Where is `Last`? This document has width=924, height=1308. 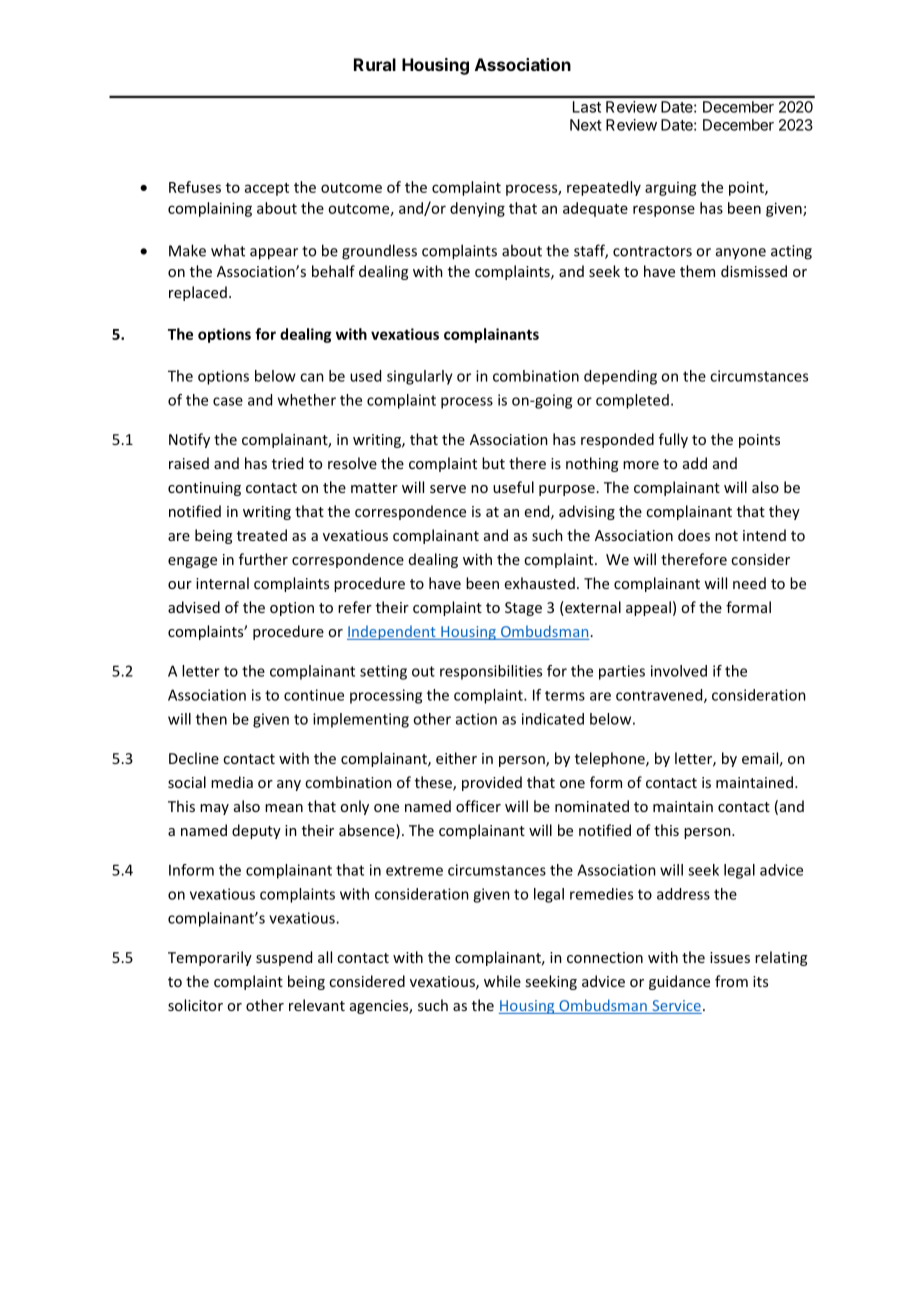 Last is located at coordinates (587, 107).
